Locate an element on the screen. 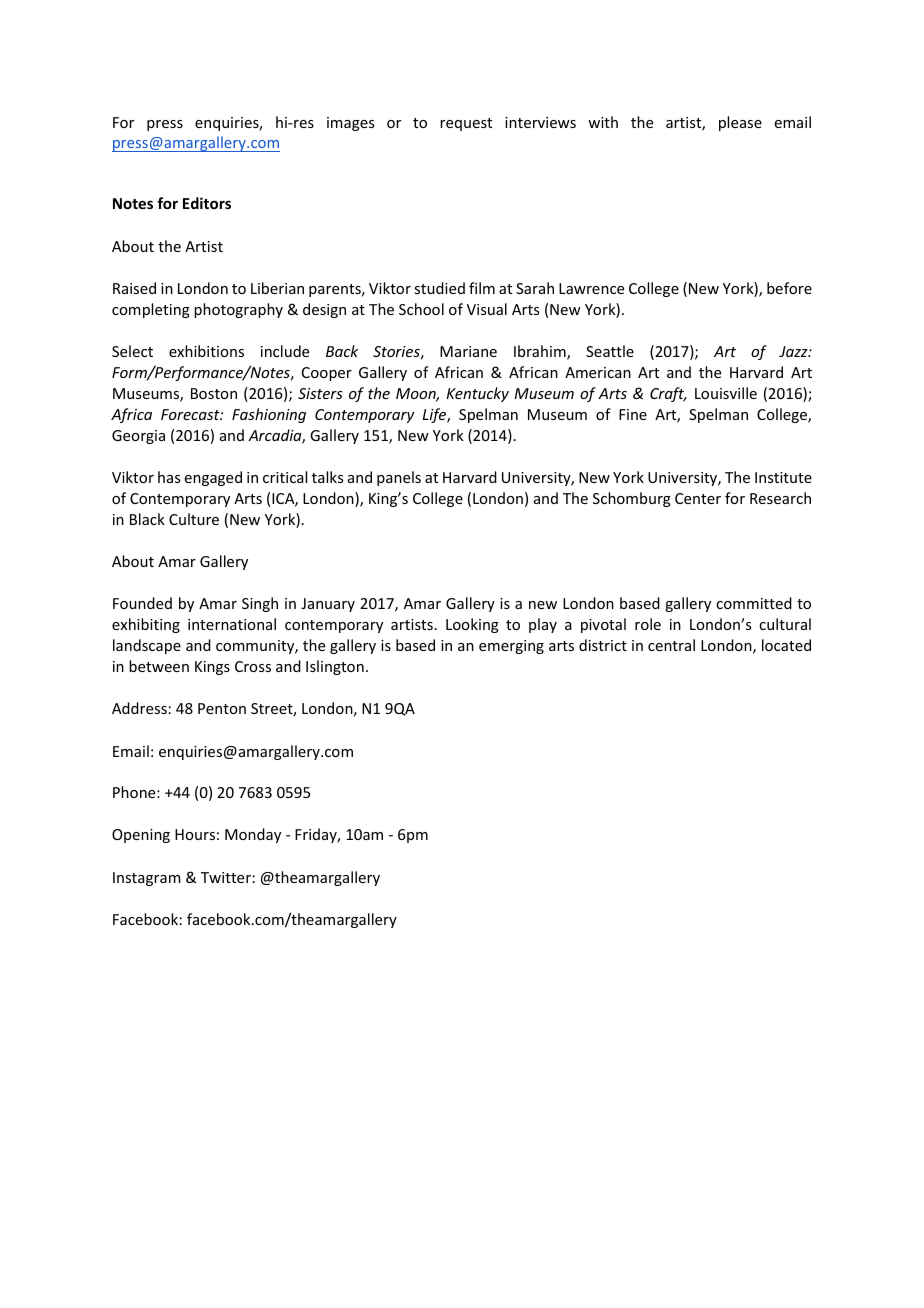  Editors is located at coordinates (207, 203).
